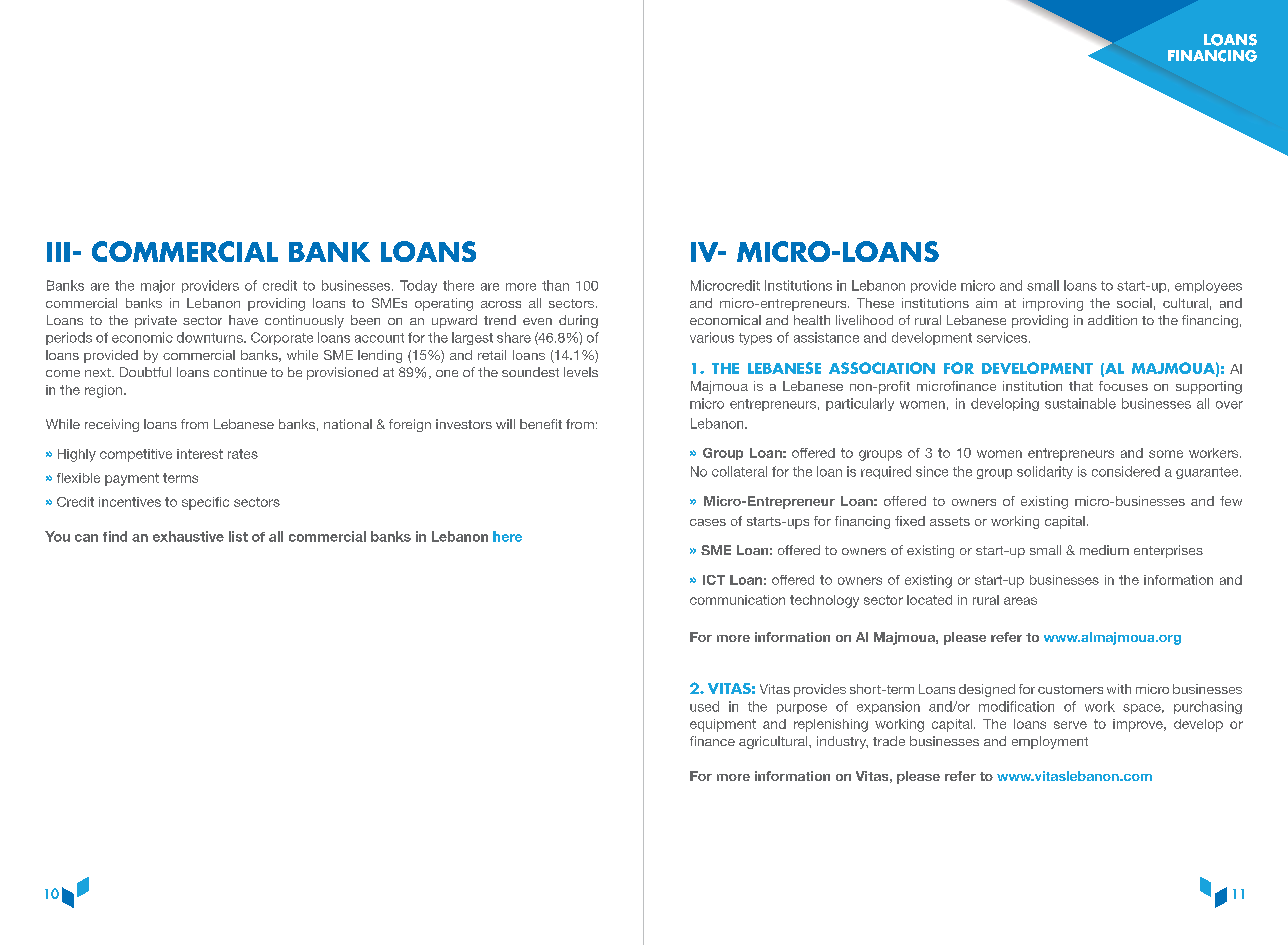  Describe the element at coordinates (704, 706) in the image. I see `used` at that location.
